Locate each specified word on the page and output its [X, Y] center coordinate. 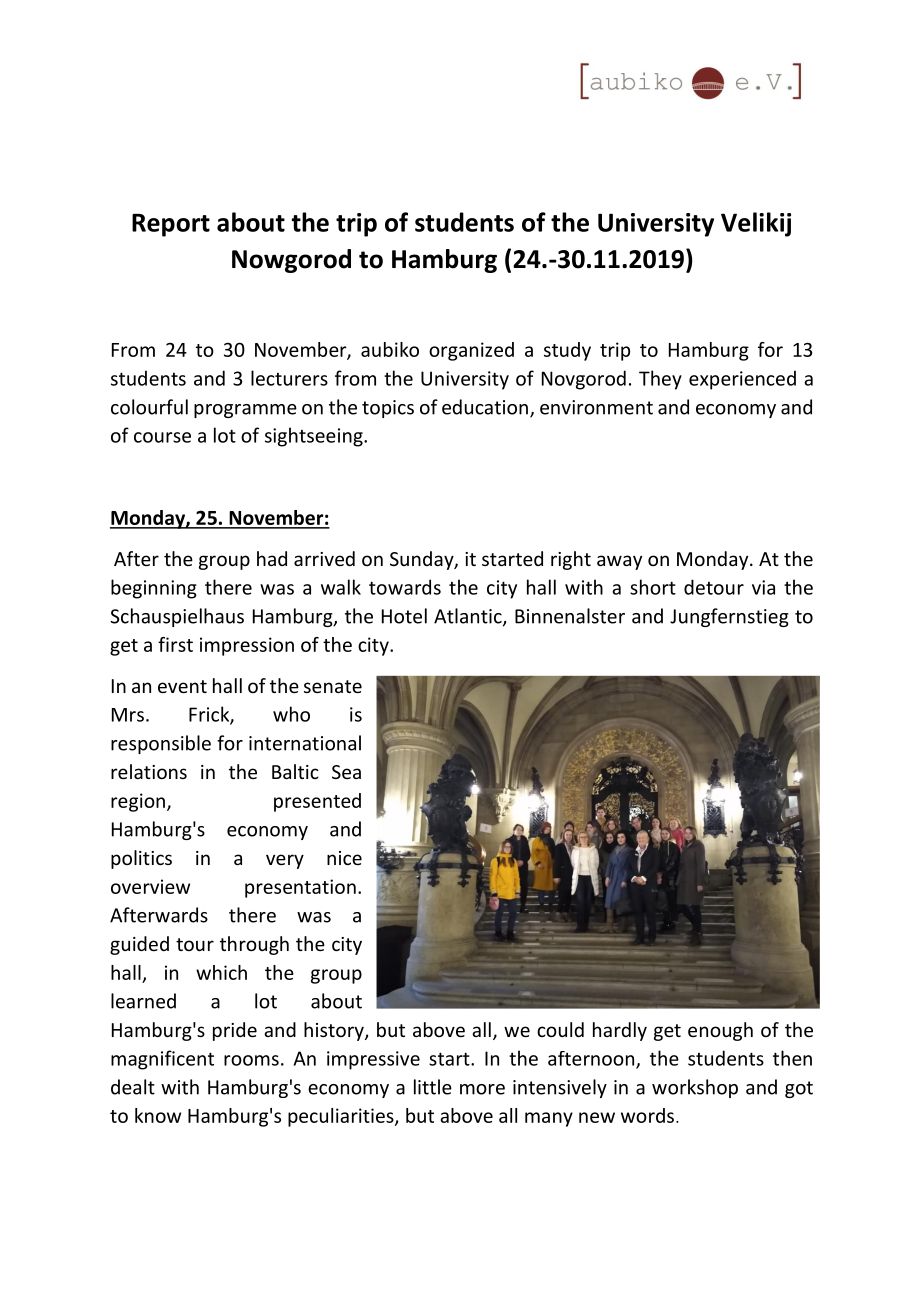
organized [471, 351]
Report [171, 225]
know [158, 1115]
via [763, 587]
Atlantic [469, 617]
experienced [742, 380]
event [182, 686]
